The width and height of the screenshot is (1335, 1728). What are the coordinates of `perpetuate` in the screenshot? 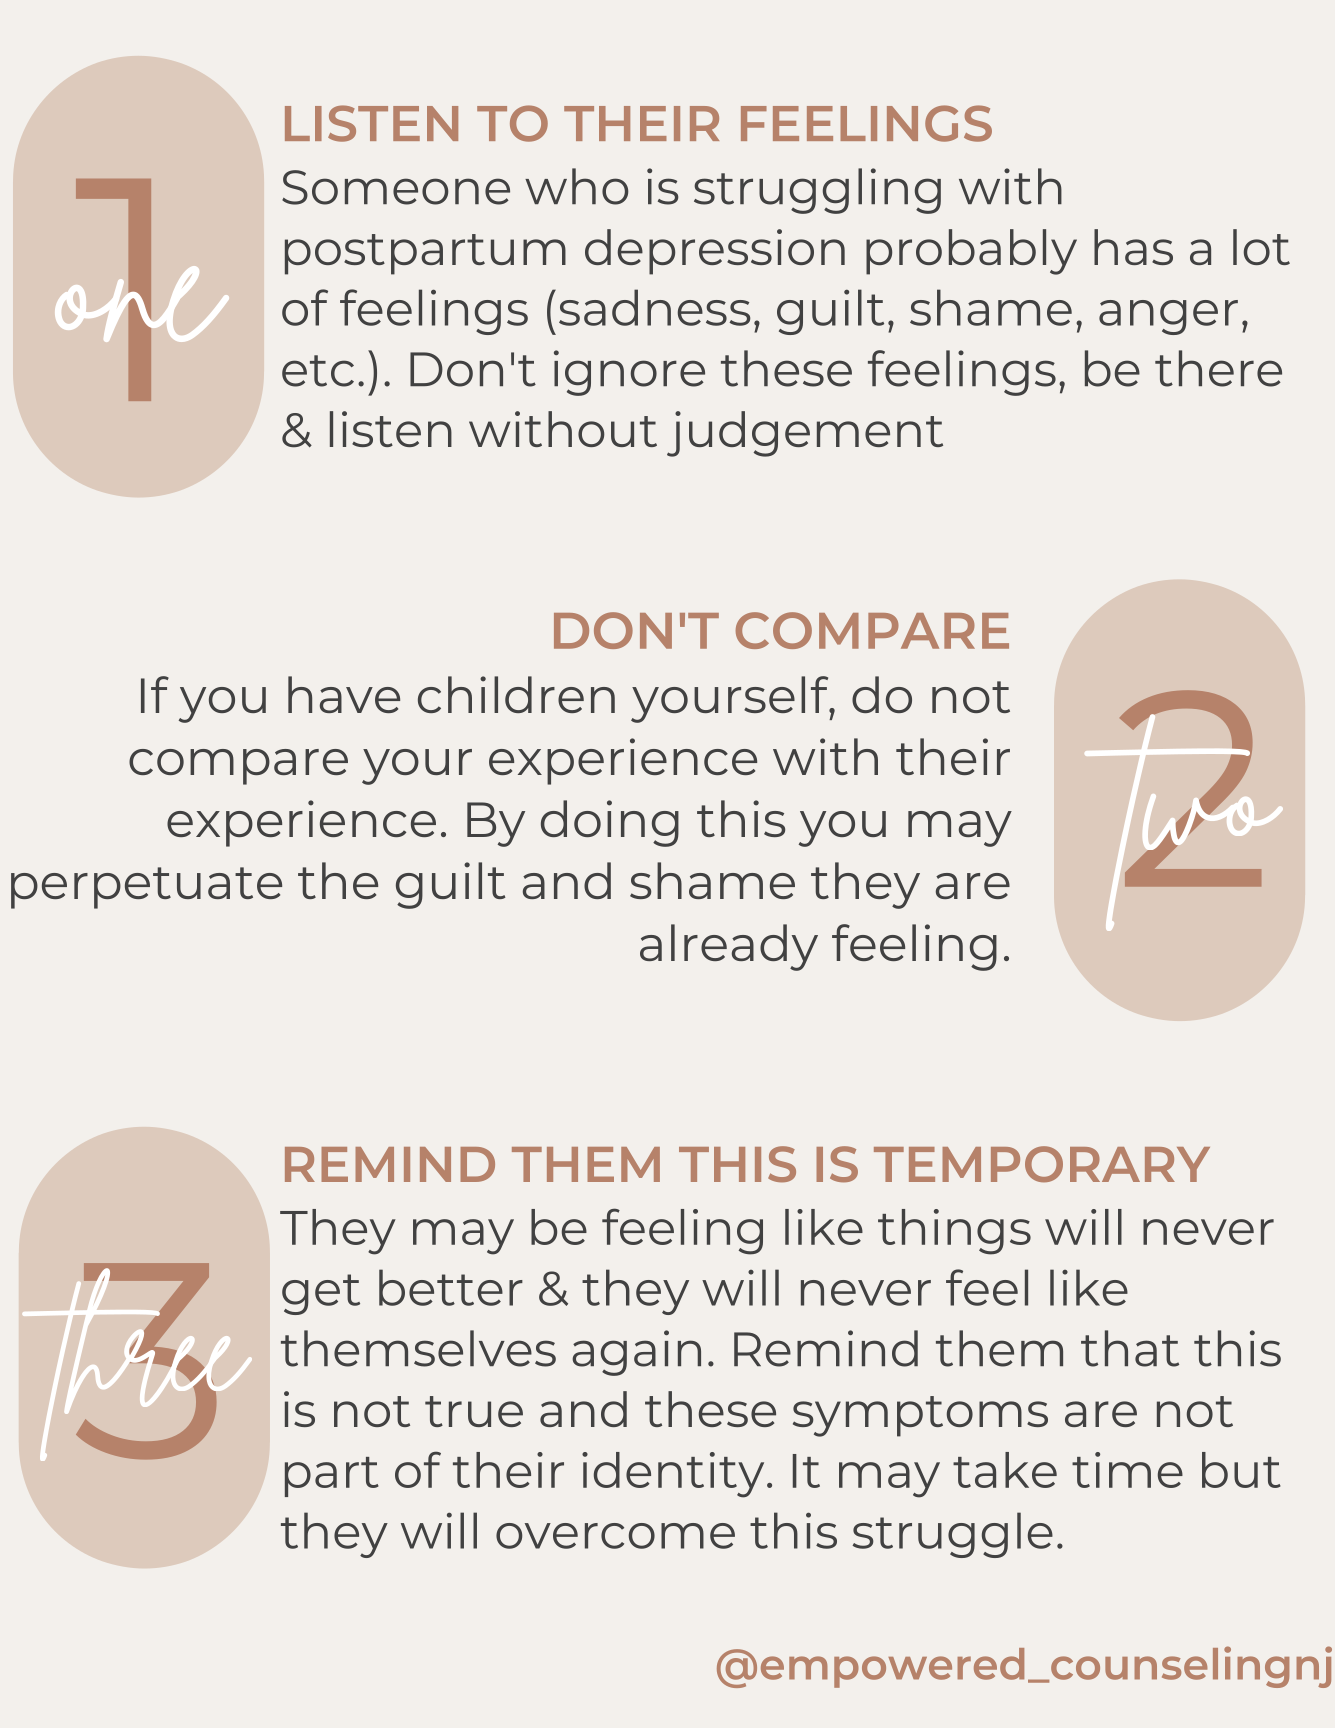 It's located at (146, 888).
